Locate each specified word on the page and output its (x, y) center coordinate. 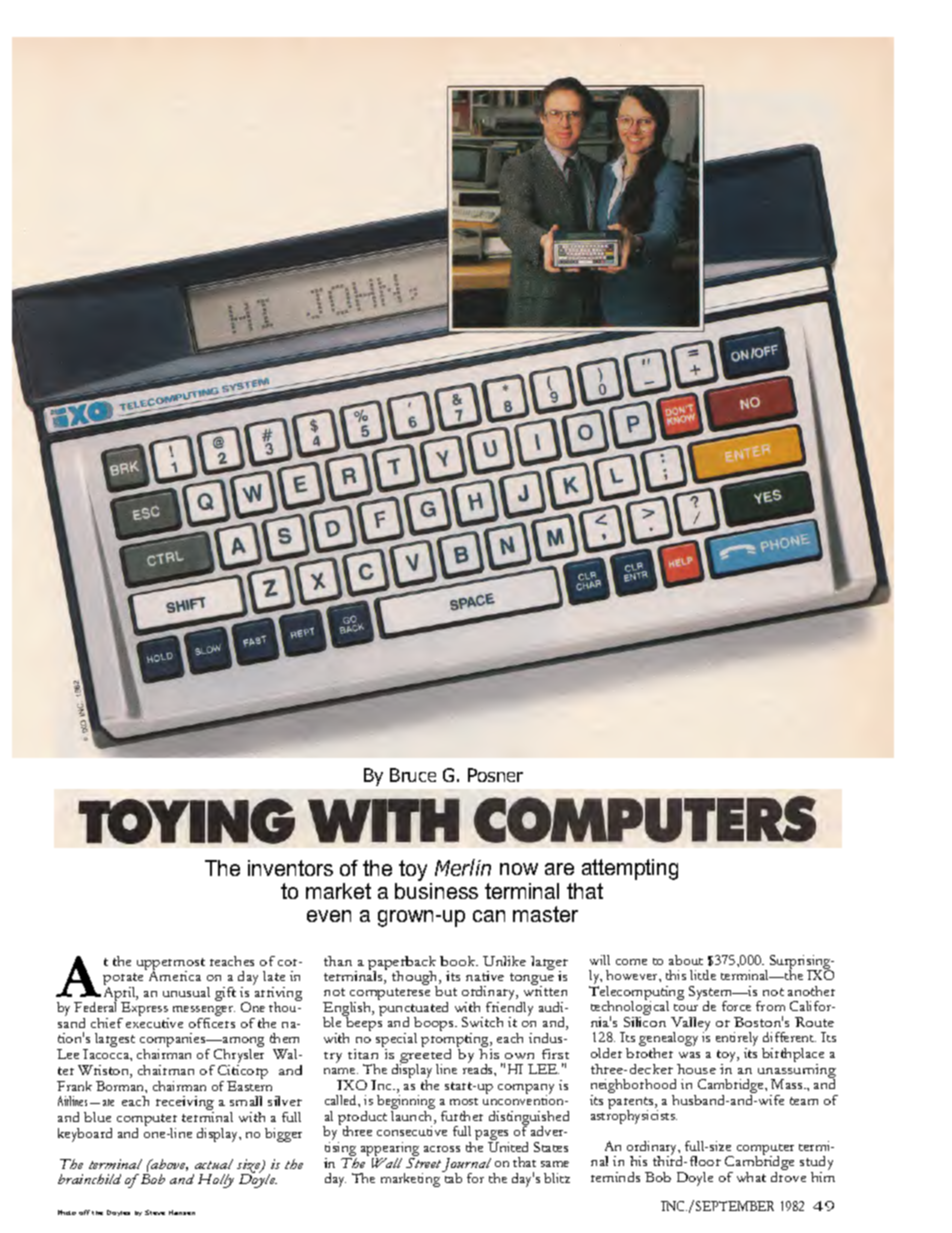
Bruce (413, 775)
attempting (630, 869)
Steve (155, 1212)
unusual (186, 992)
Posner (495, 775)
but (446, 991)
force (736, 1006)
